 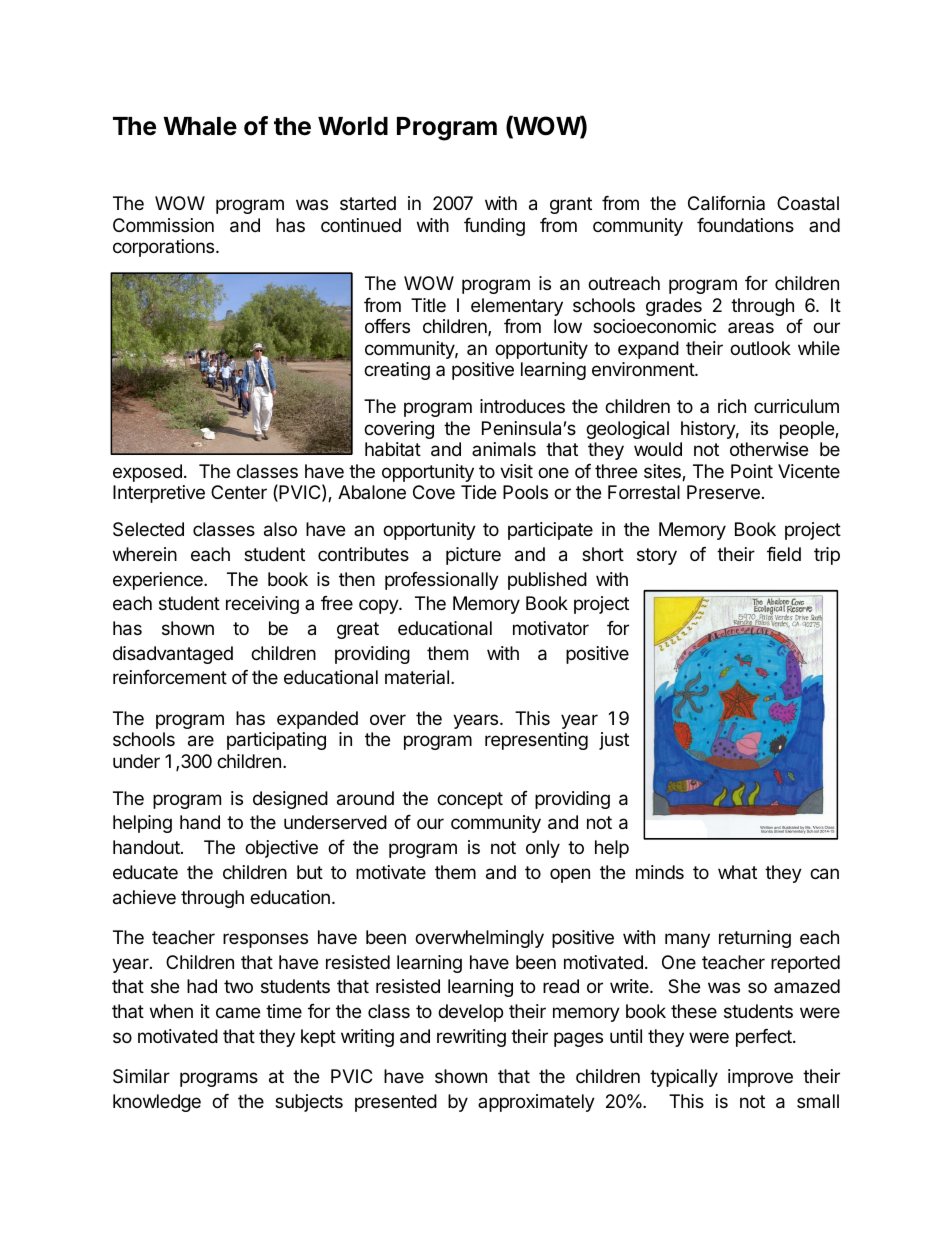 What do you see at coordinates (726, 203) in the image?
I see `California` at bounding box center [726, 203].
